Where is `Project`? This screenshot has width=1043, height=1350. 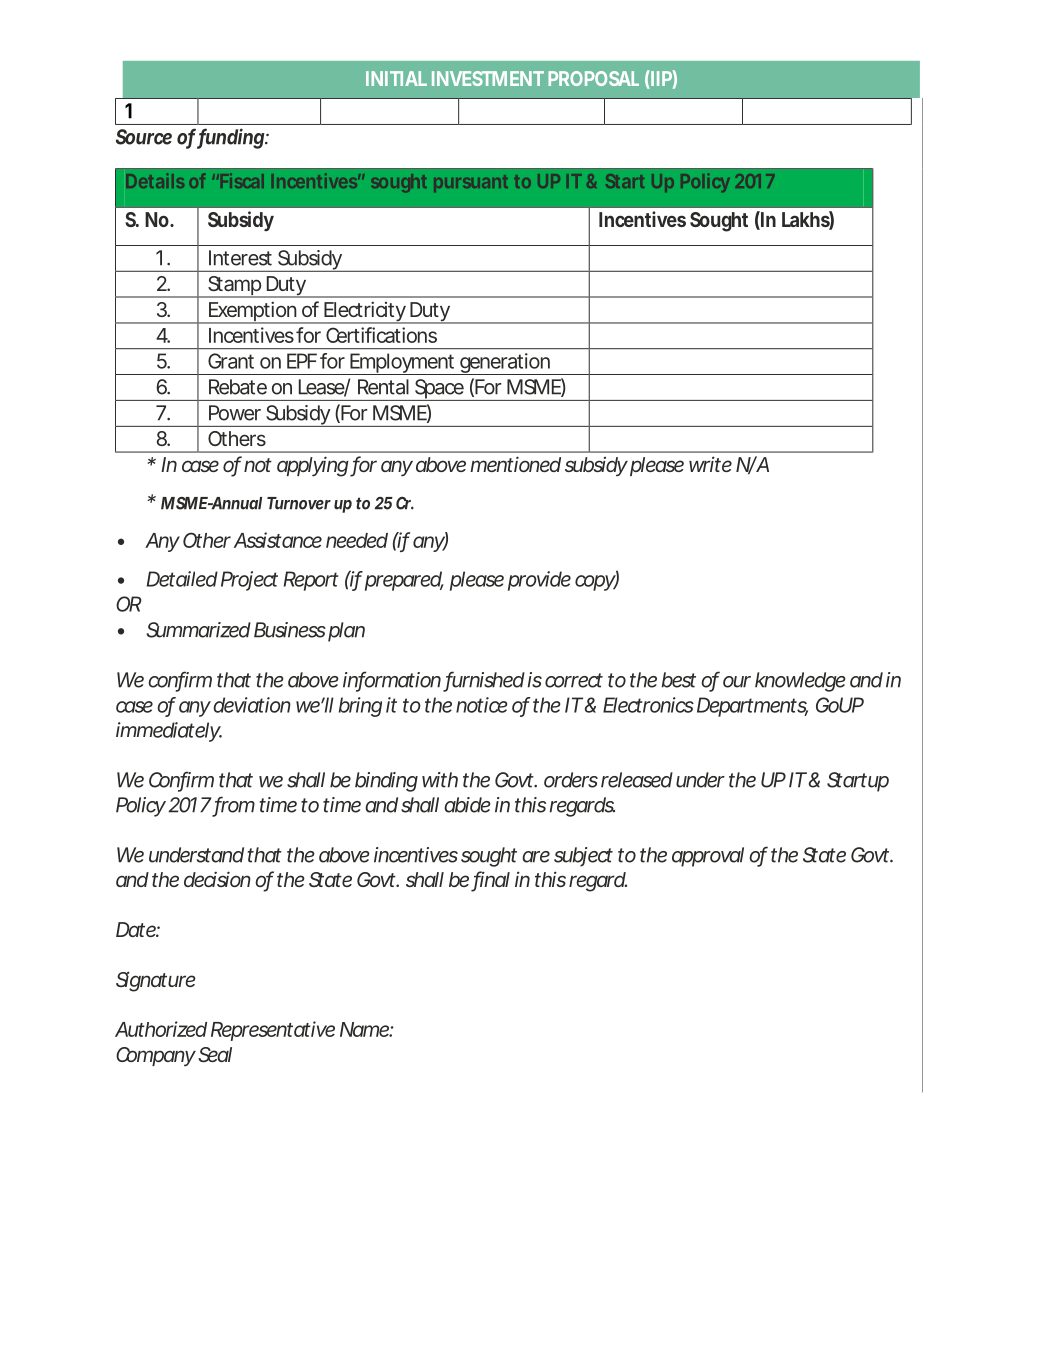 Project is located at coordinates (249, 581).
